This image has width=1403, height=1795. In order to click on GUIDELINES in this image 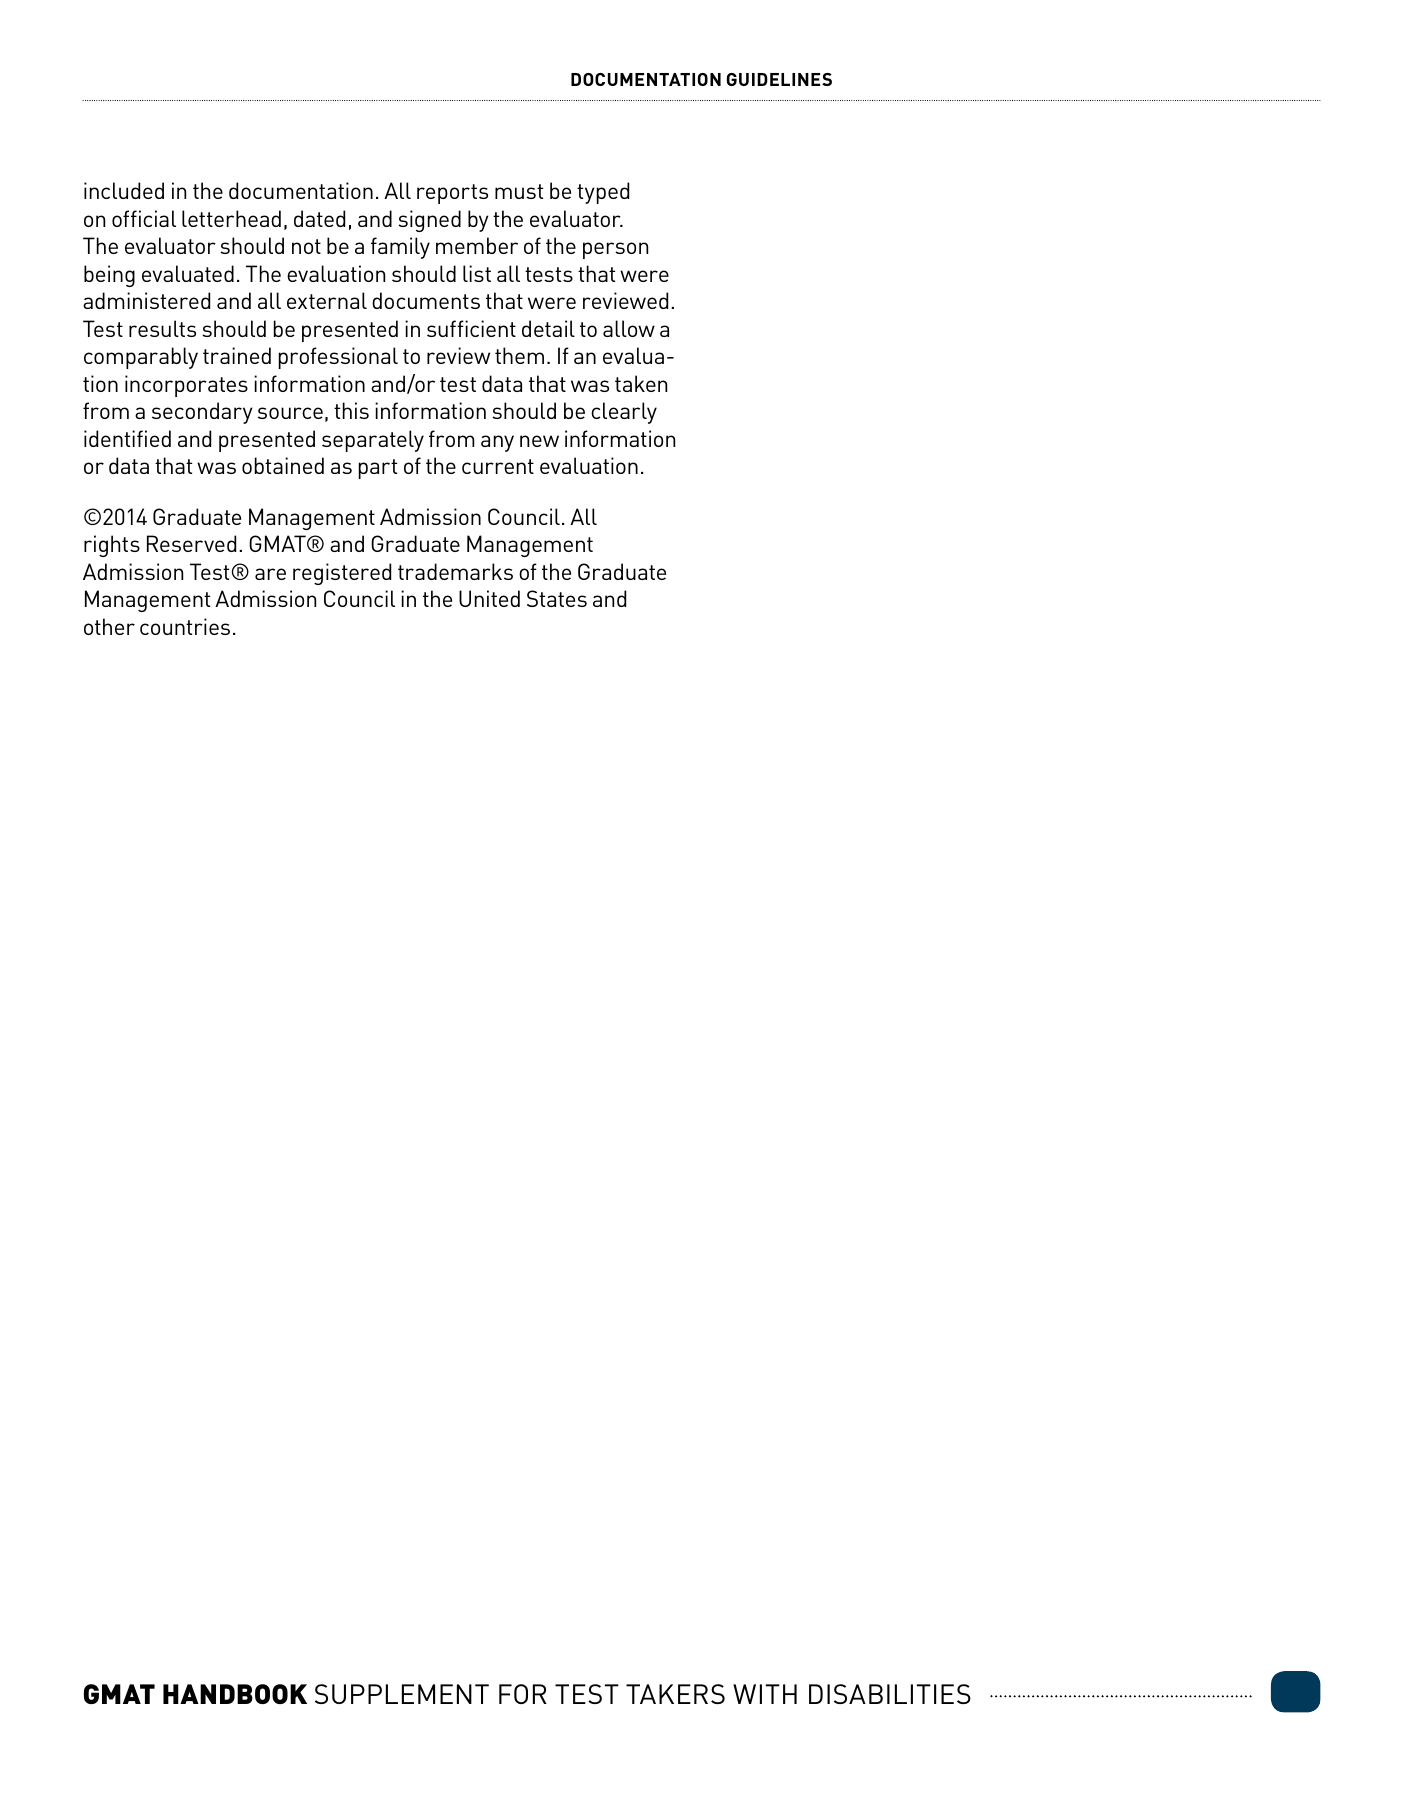, I will do `click(779, 79)`.
